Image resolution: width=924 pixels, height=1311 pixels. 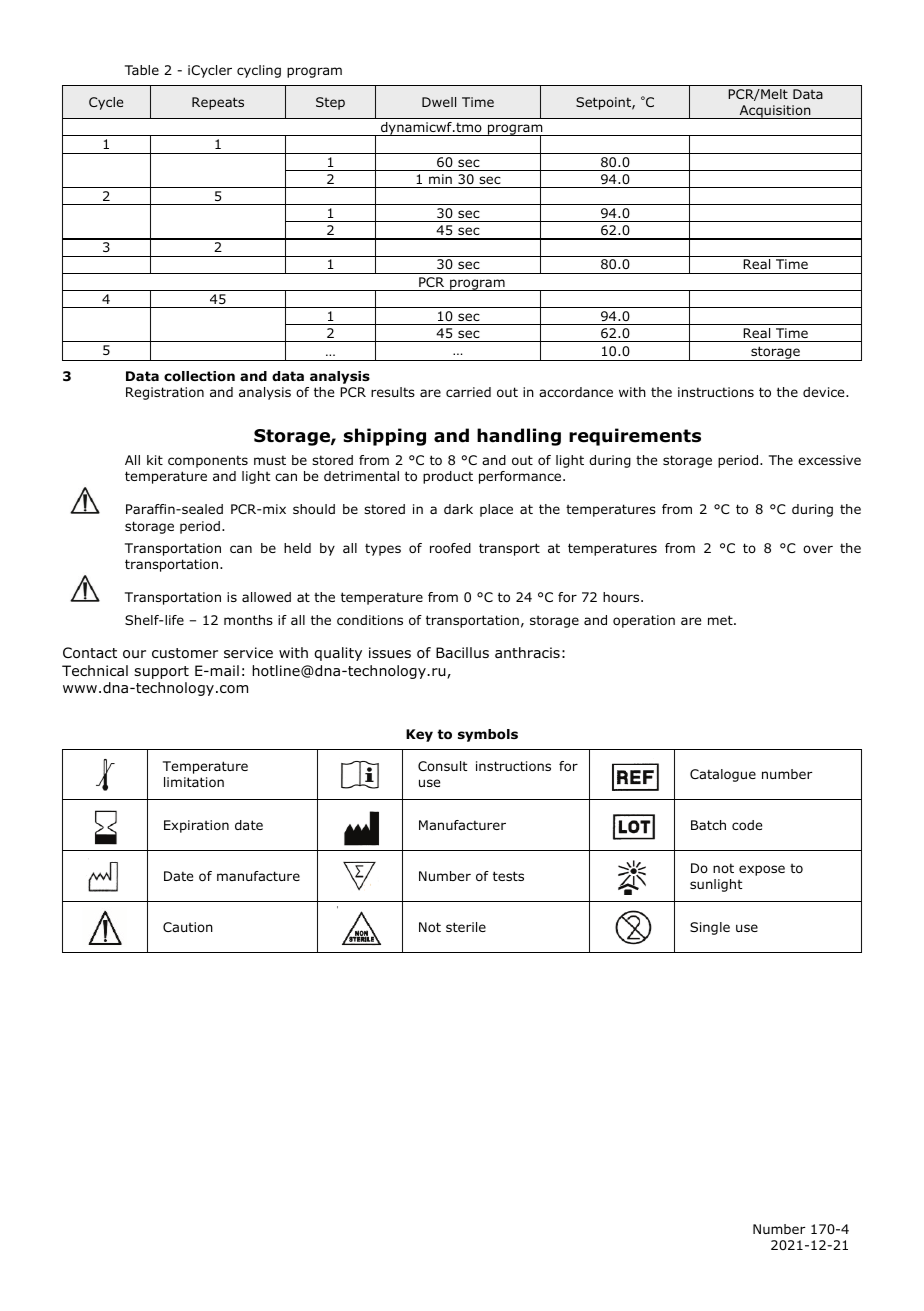 What do you see at coordinates (829, 460) in the image?
I see `excessive` at bounding box center [829, 460].
